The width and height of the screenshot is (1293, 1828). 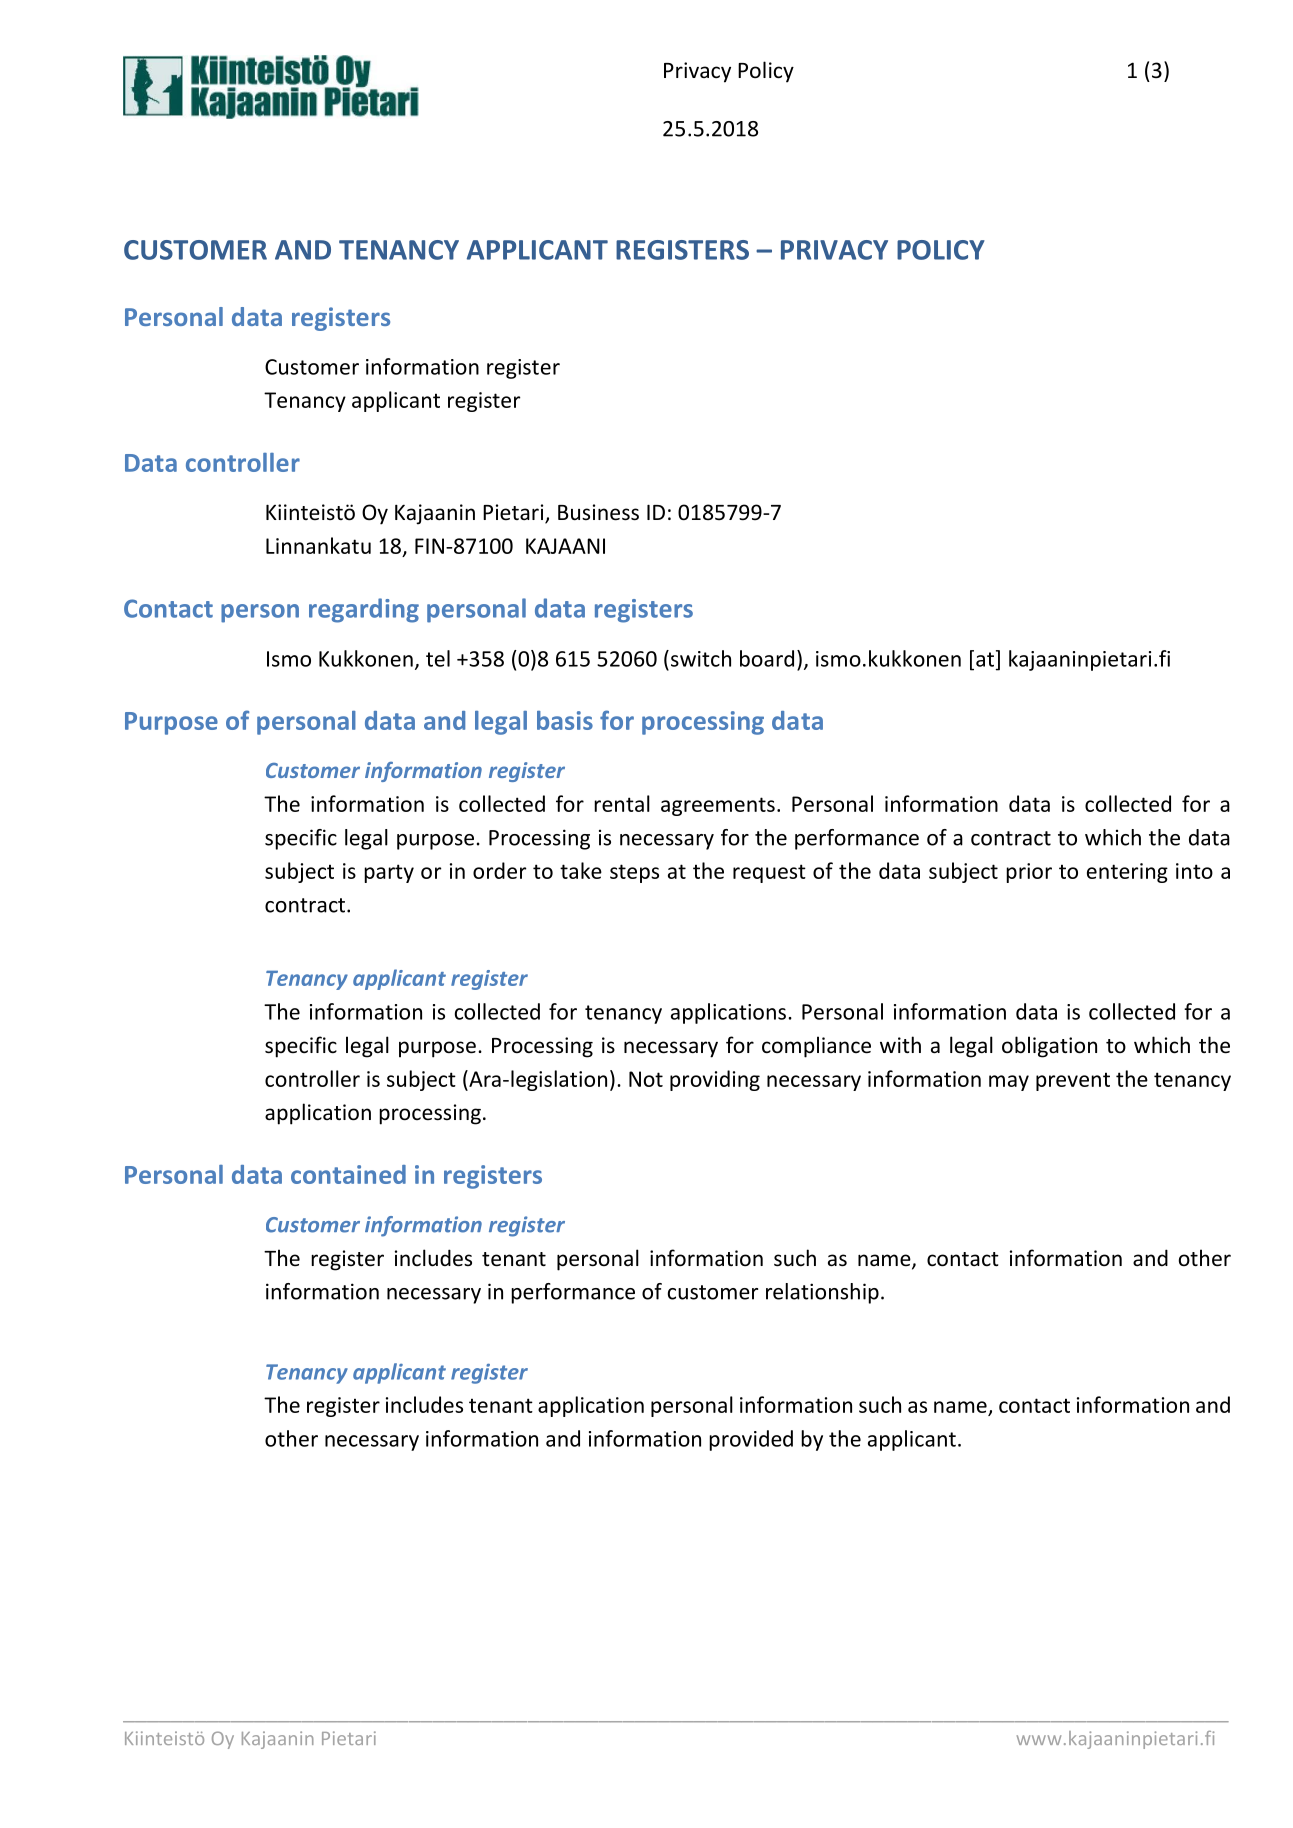 I want to click on board, so click(x=767, y=658).
